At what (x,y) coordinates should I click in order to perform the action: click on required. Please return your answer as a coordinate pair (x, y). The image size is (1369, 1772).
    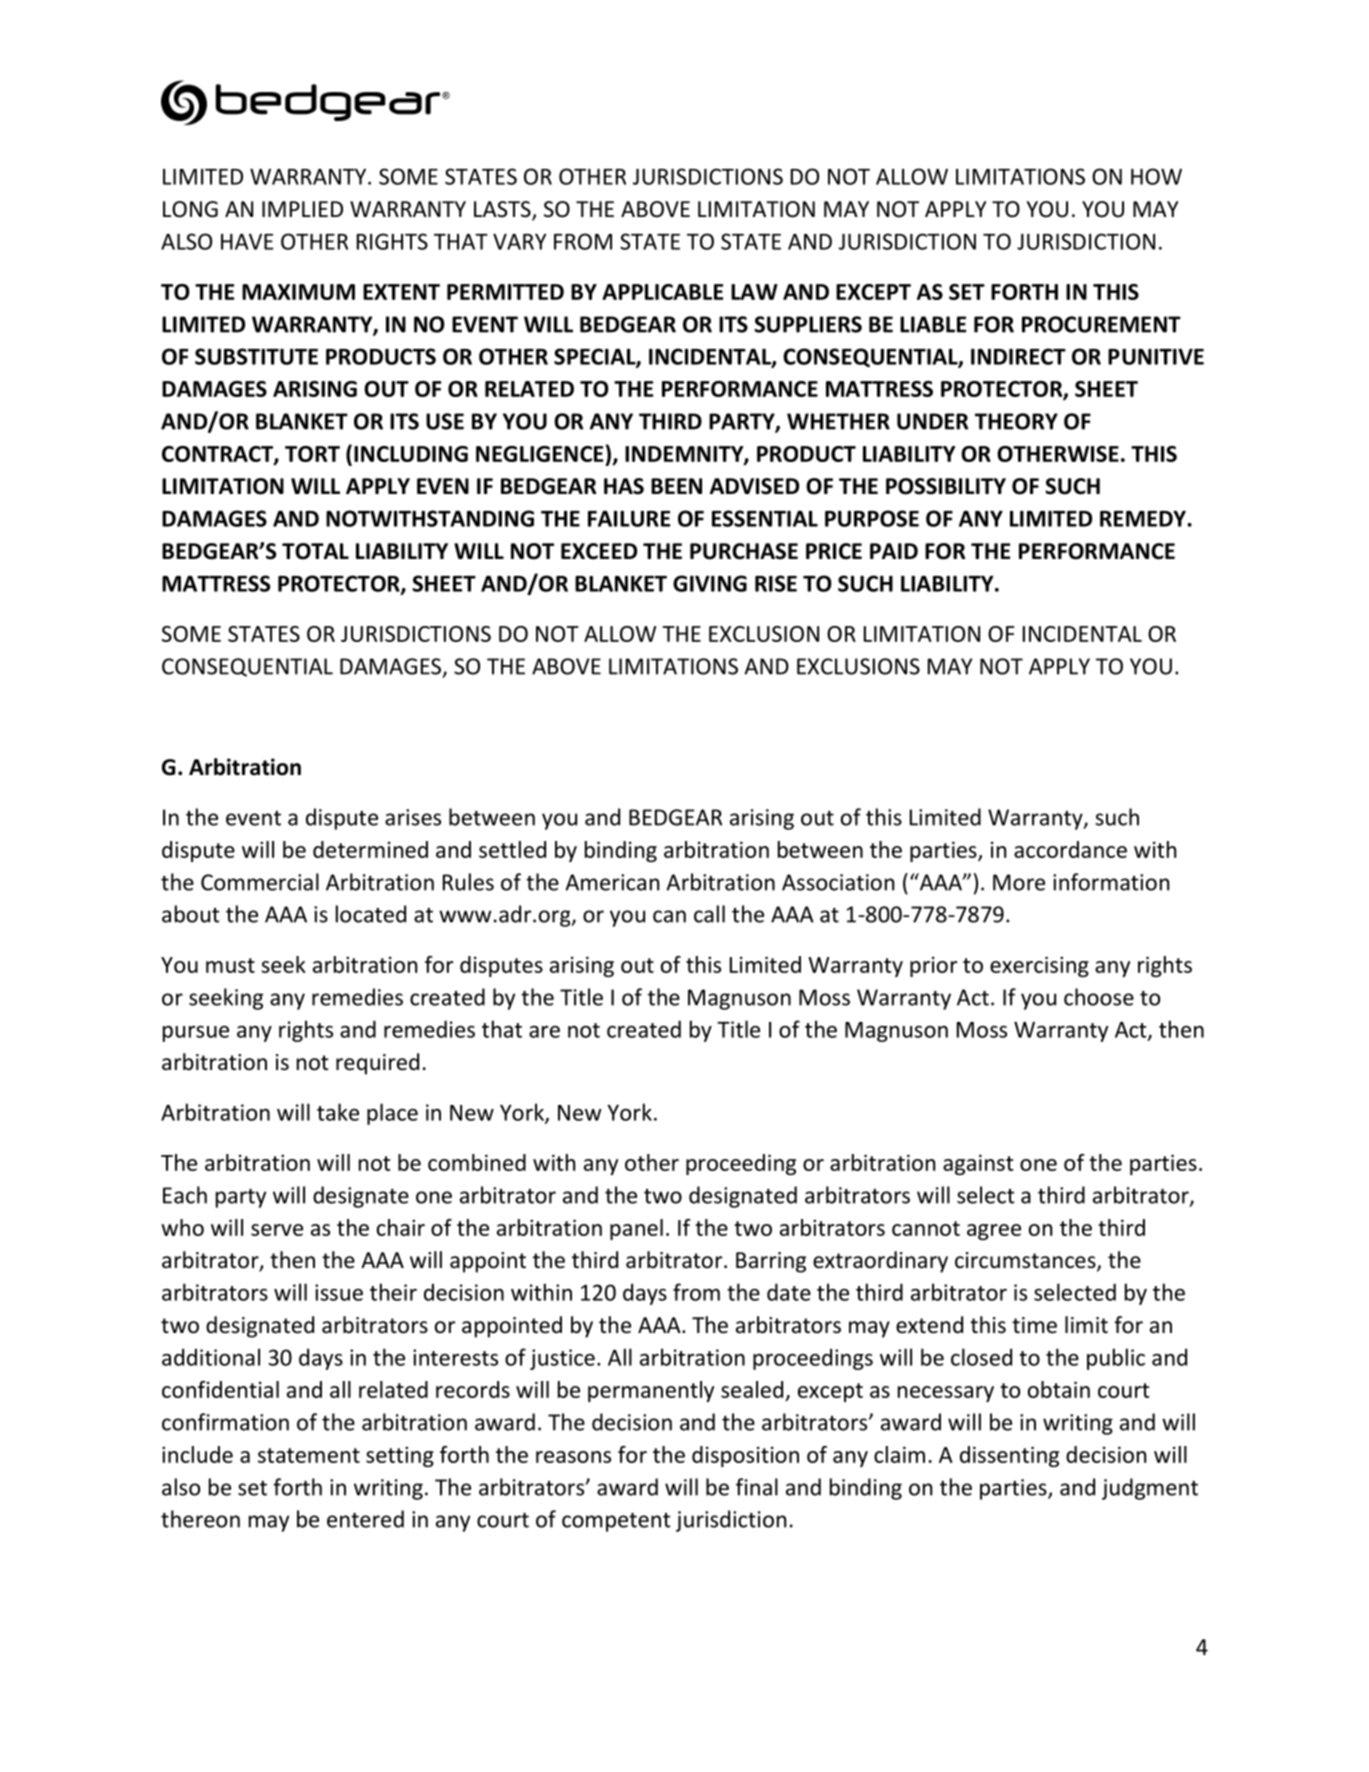
    Looking at the image, I should click on (377, 1064).
